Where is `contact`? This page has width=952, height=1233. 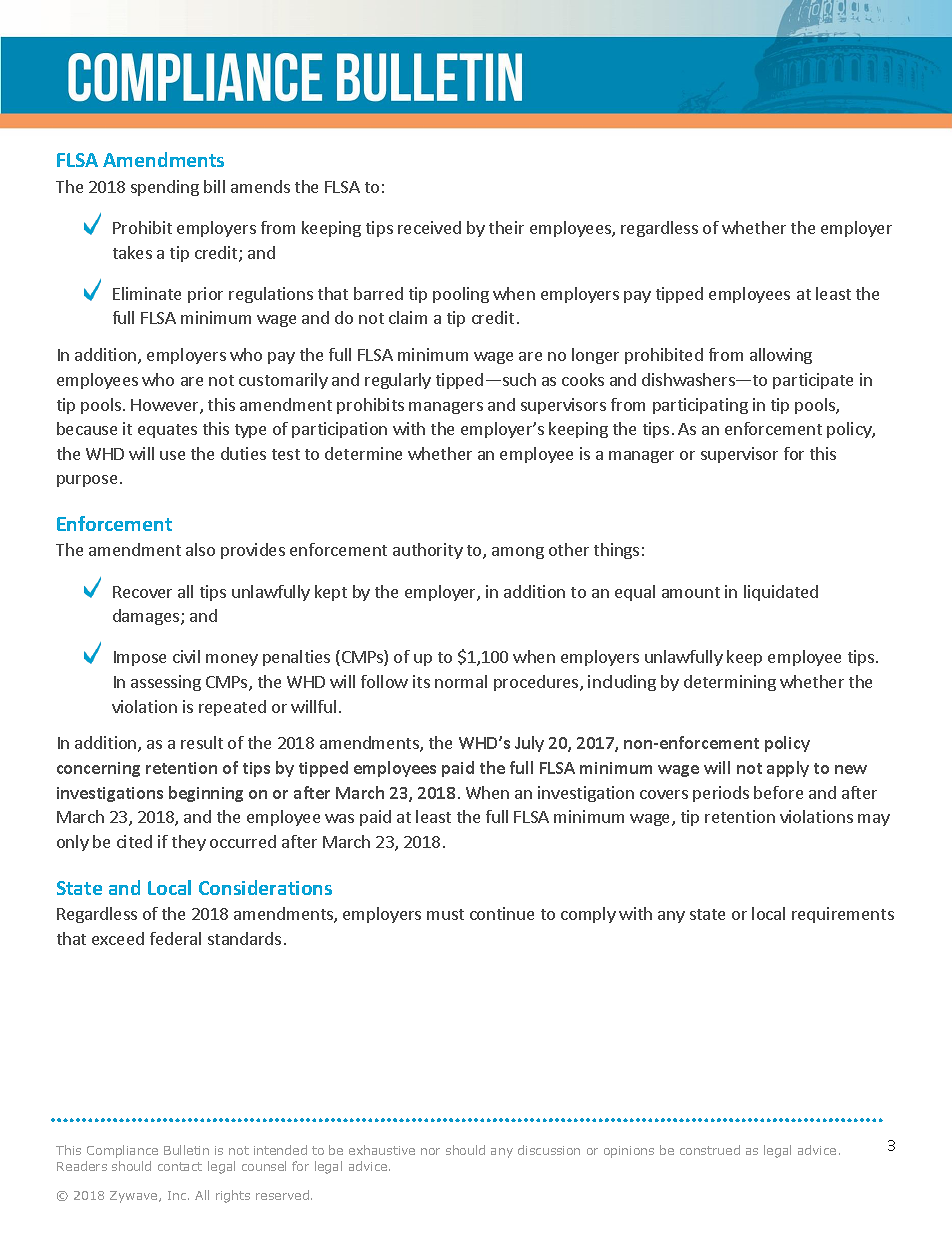
contact is located at coordinates (180, 1166).
